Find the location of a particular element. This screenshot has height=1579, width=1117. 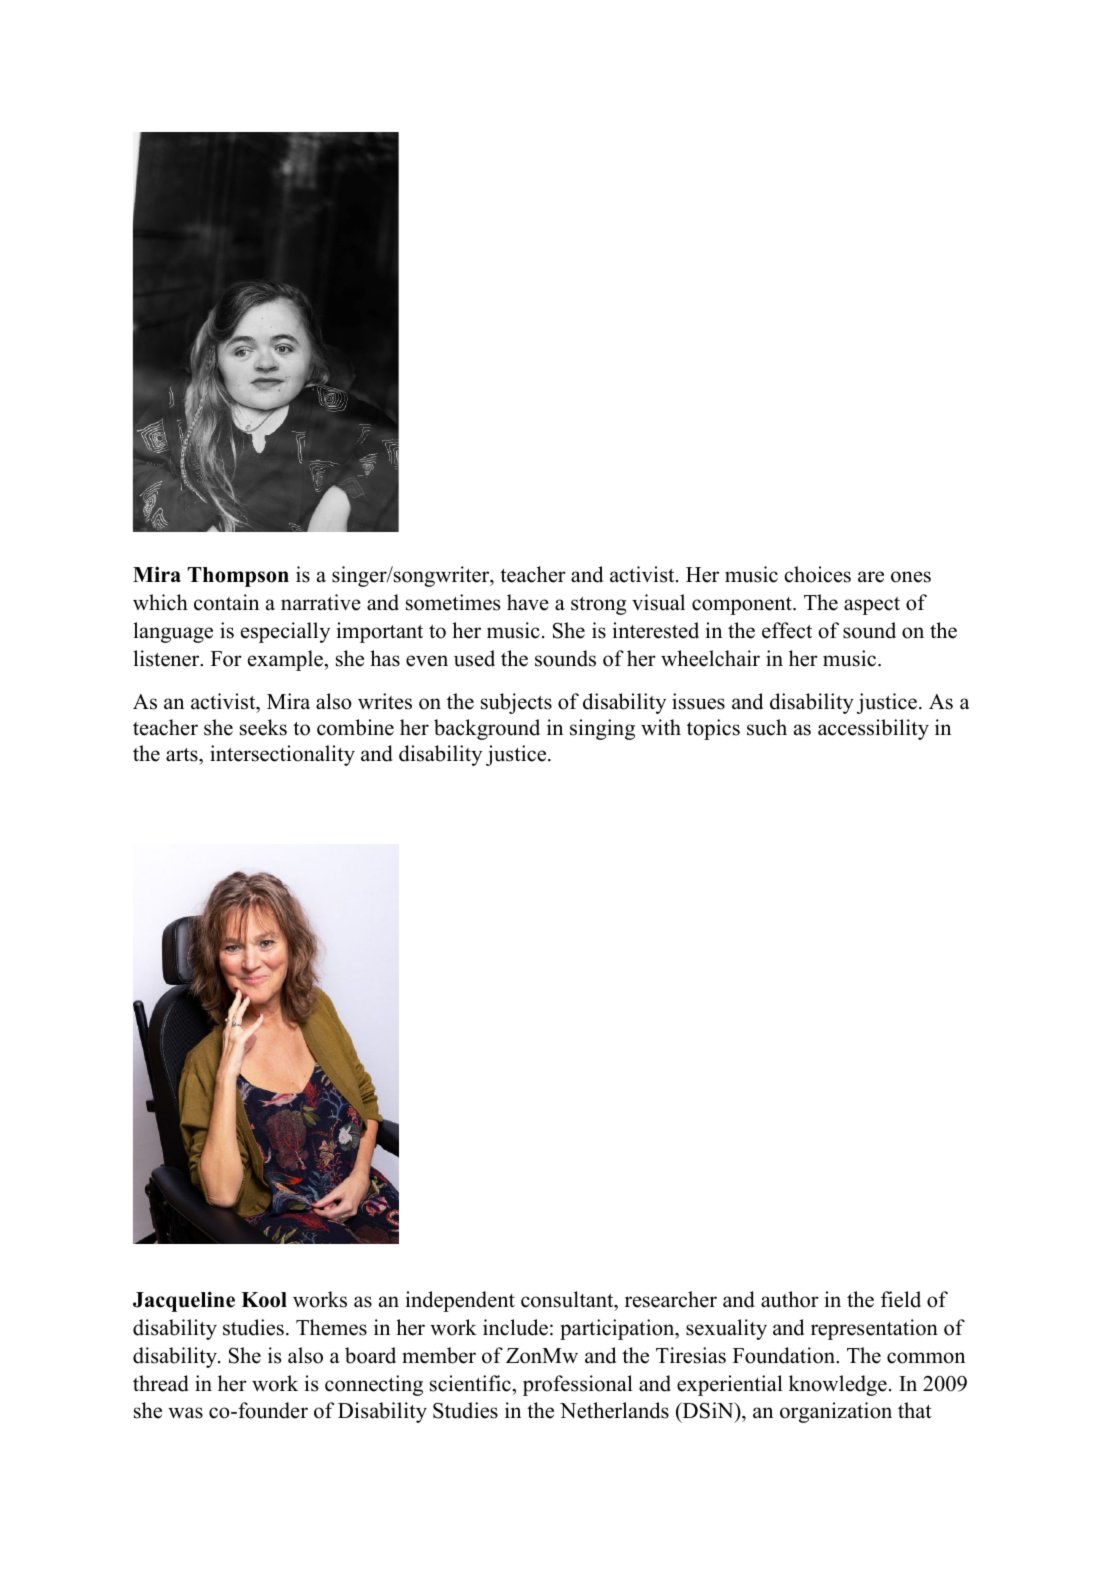

Jacqueline is located at coordinates (184, 1301).
